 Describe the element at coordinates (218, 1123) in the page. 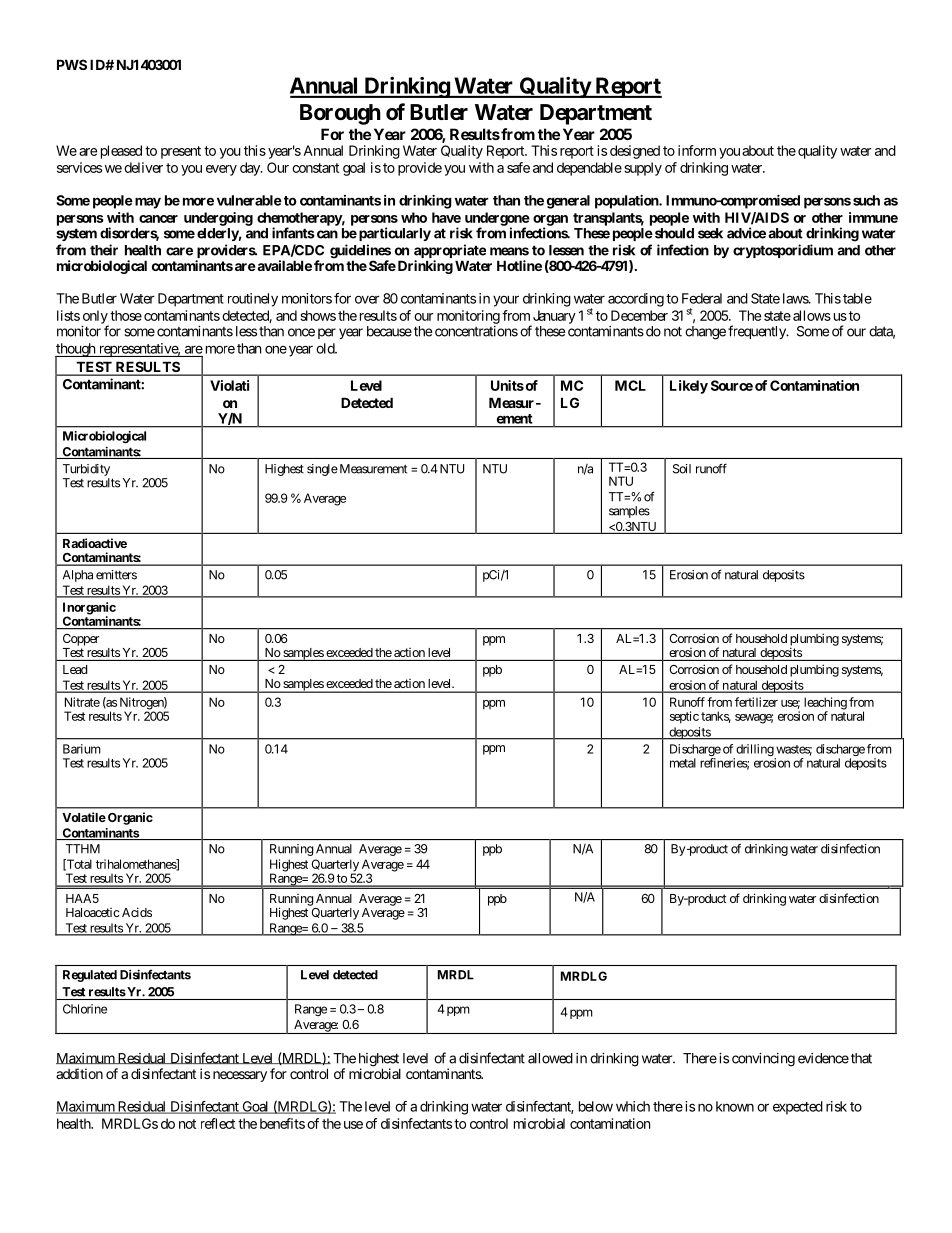

I see `reflect` at that location.
